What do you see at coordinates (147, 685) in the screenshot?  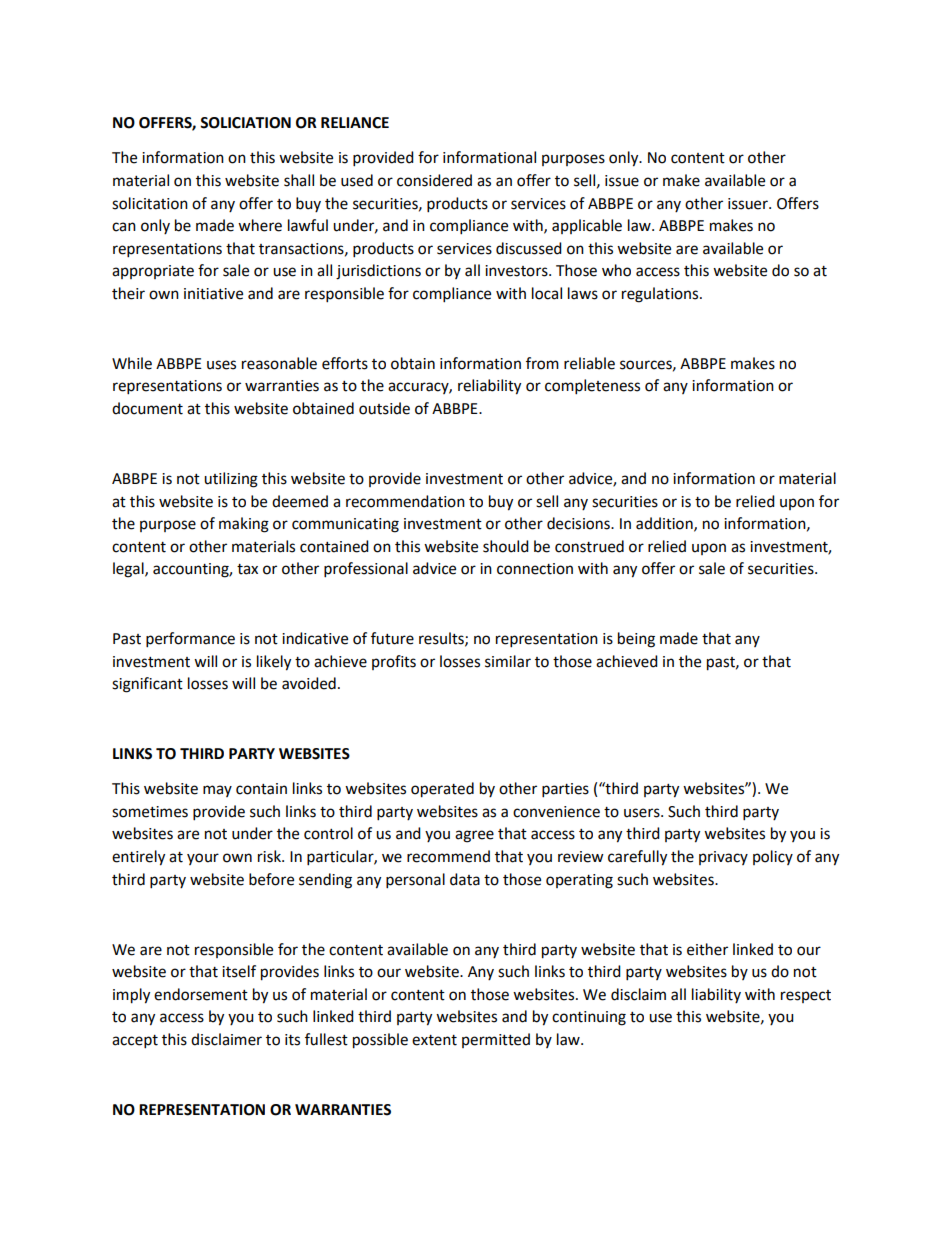 I see `significant` at bounding box center [147, 685].
